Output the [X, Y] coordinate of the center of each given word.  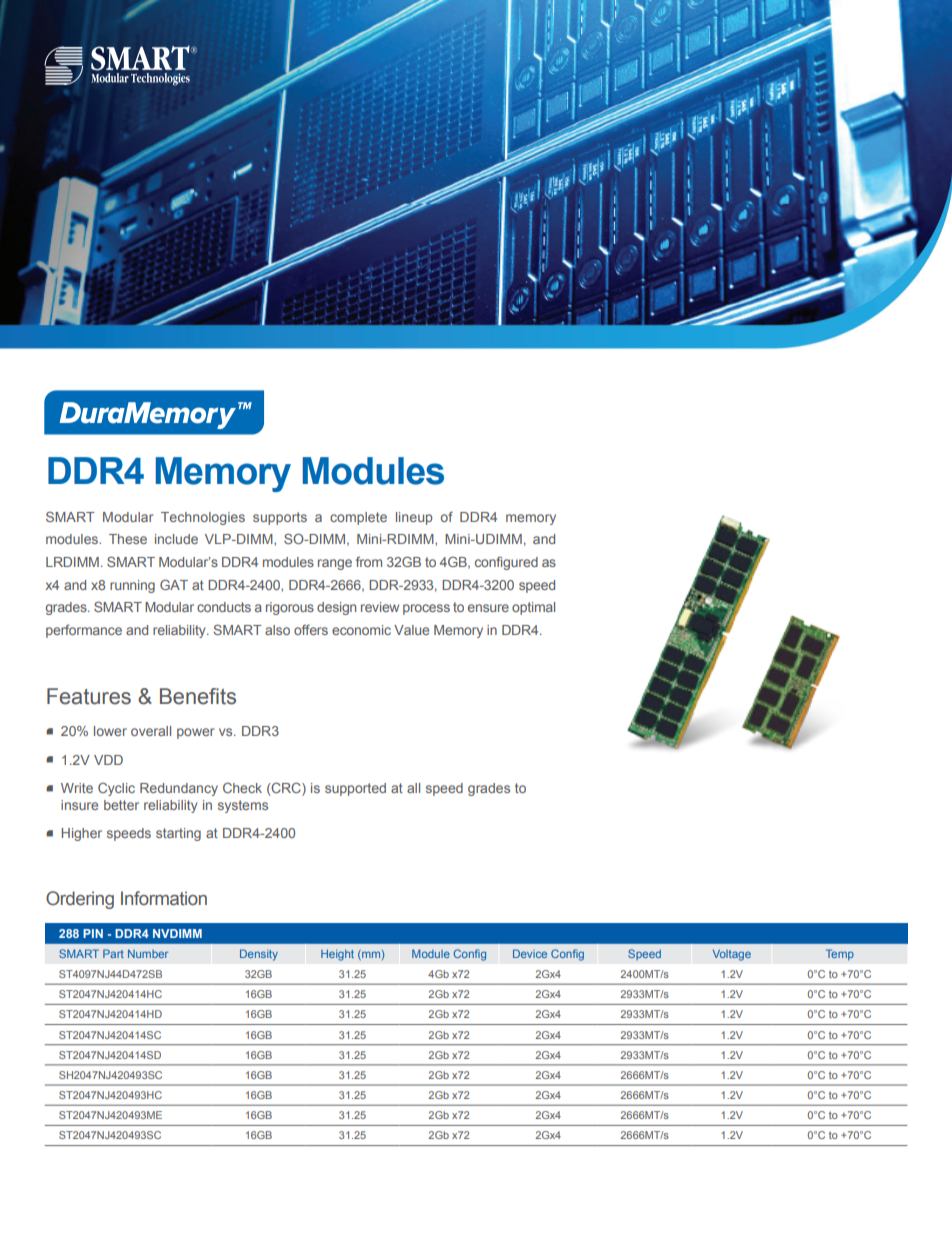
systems [243, 806]
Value [411, 630]
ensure [488, 608]
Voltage [732, 955]
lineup [414, 518]
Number [148, 953]
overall [151, 731]
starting [178, 834]
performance [84, 631]
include [176, 539]
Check [242, 788]
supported [355, 789]
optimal [533, 608]
